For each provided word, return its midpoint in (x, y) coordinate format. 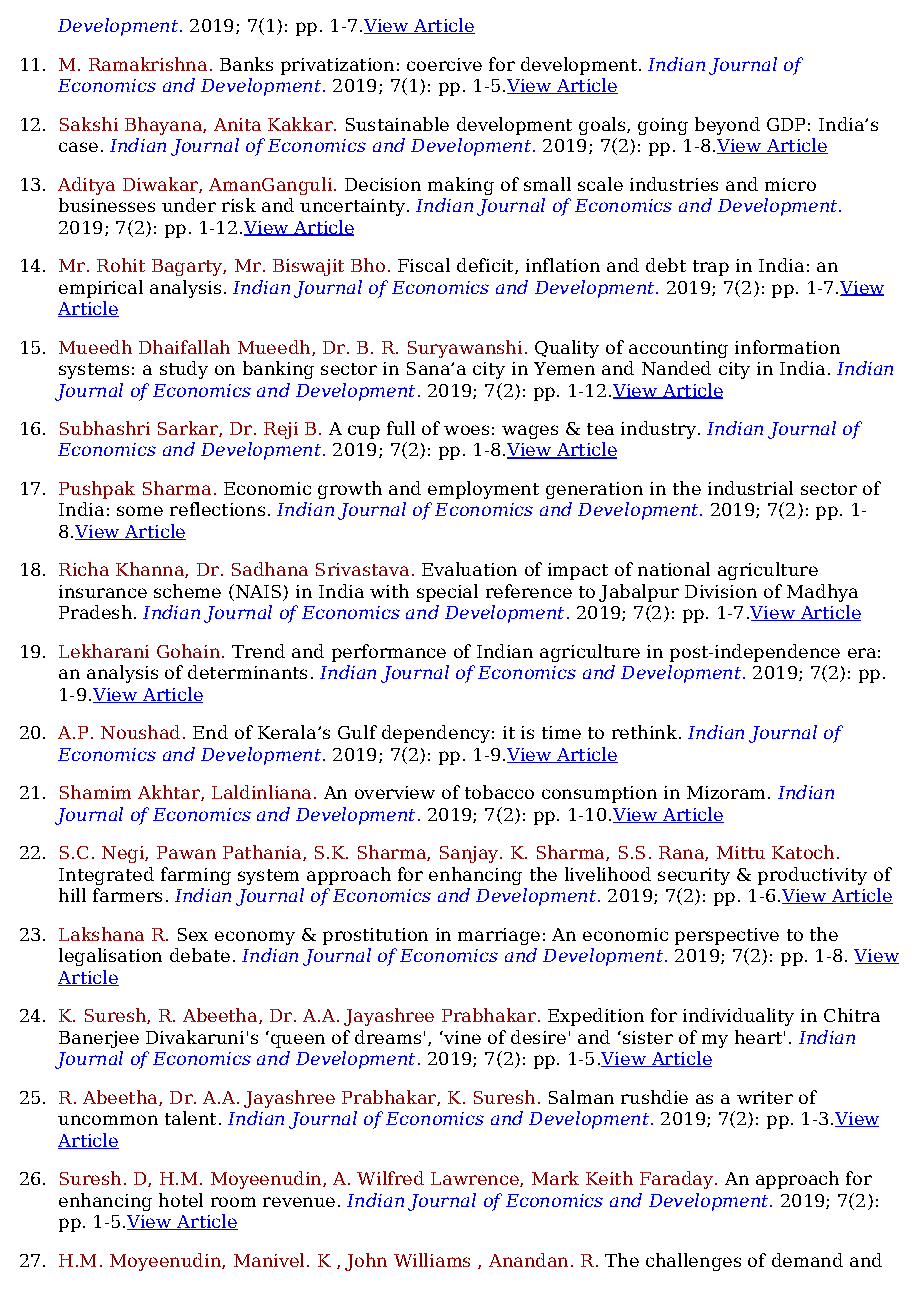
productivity (812, 876)
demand (807, 1260)
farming (196, 876)
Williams (432, 1260)
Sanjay (470, 854)
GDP (786, 124)
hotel (181, 1200)
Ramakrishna (148, 64)
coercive (444, 64)
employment (483, 490)
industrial (750, 488)
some (140, 511)
